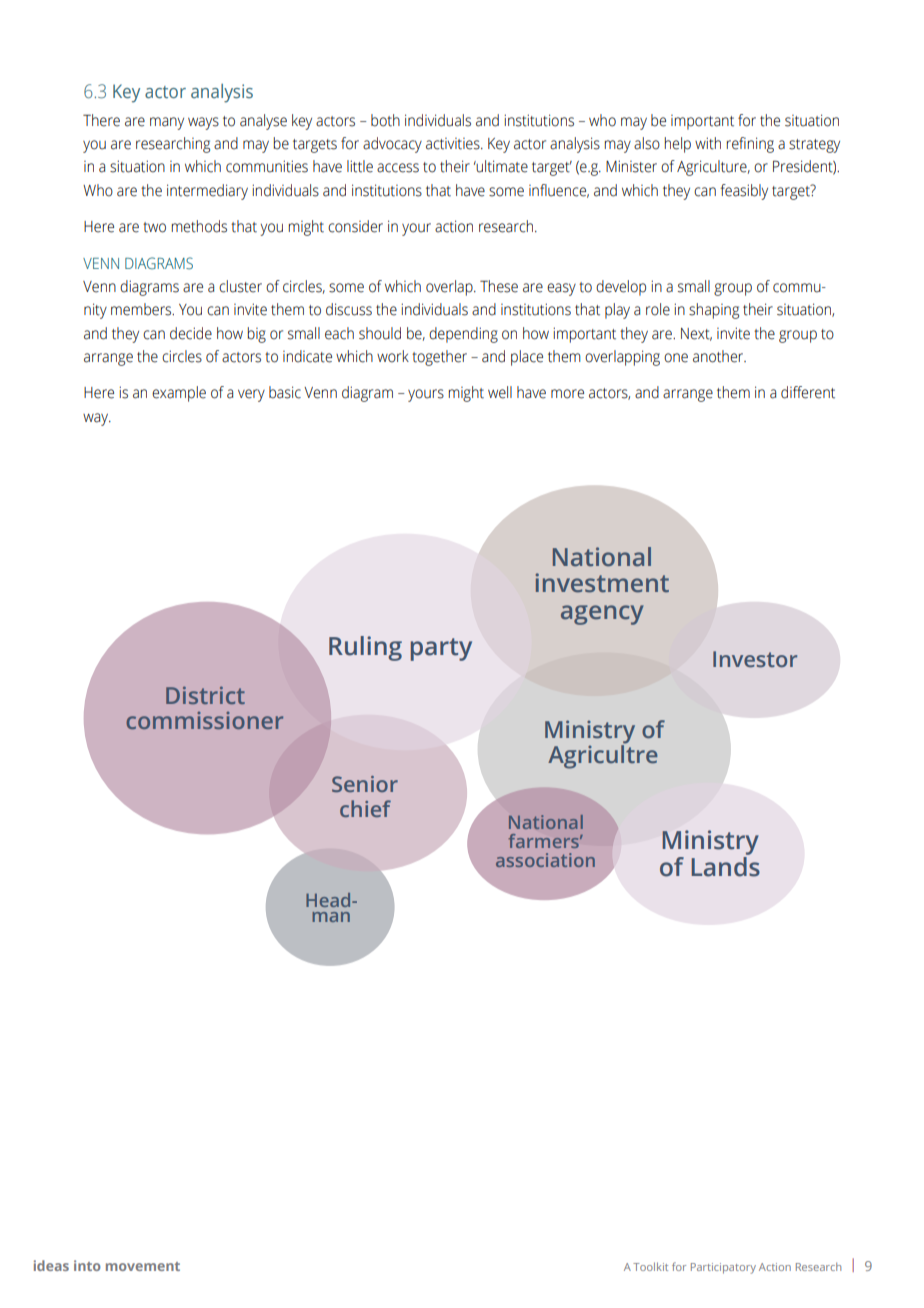 This screenshot has height=1308, width=924. What do you see at coordinates (454, 144) in the screenshot?
I see `activities` at bounding box center [454, 144].
